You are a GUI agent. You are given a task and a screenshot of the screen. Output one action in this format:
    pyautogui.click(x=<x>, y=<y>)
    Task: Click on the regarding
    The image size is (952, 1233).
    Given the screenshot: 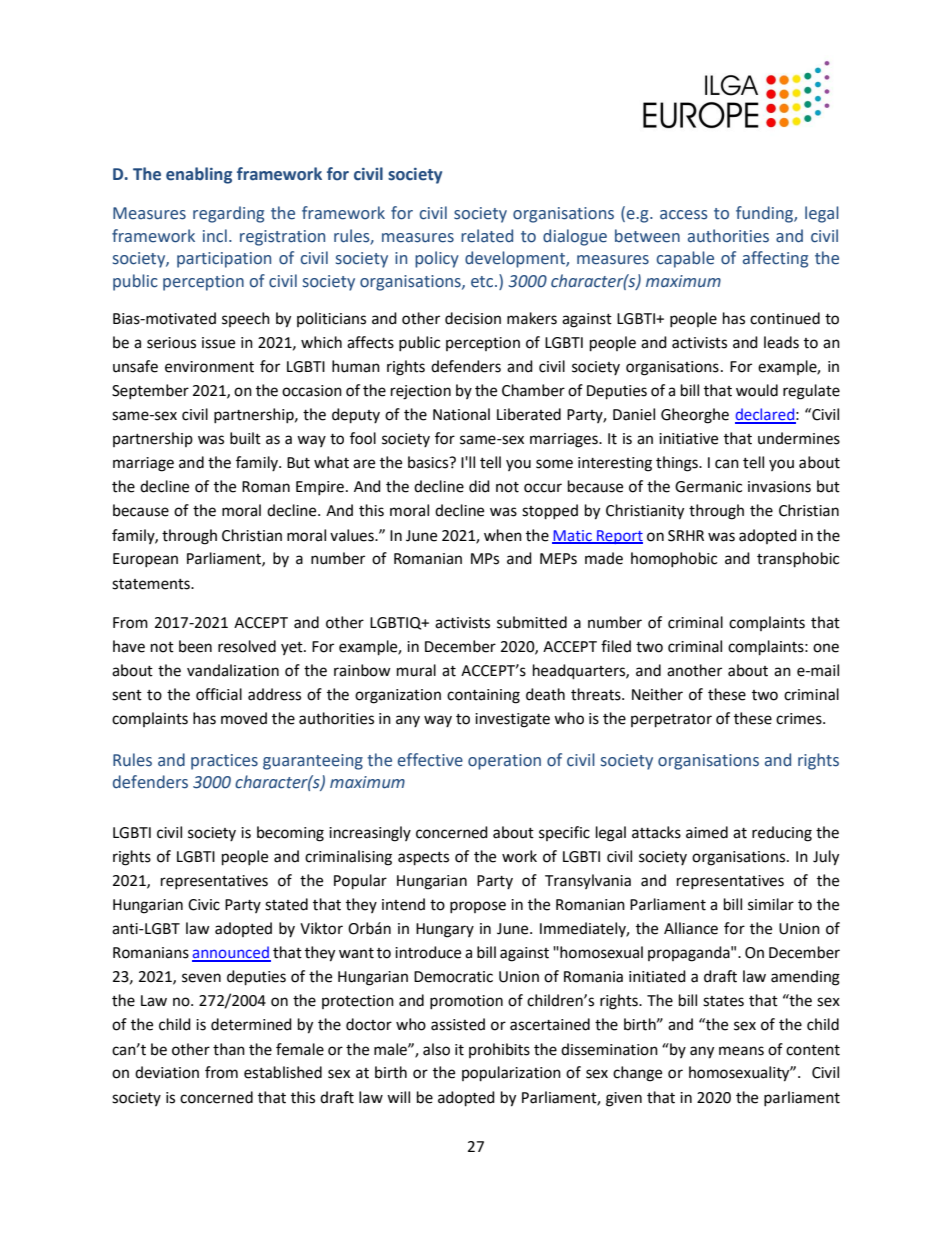 What is the action you would take?
    pyautogui.click(x=228, y=214)
